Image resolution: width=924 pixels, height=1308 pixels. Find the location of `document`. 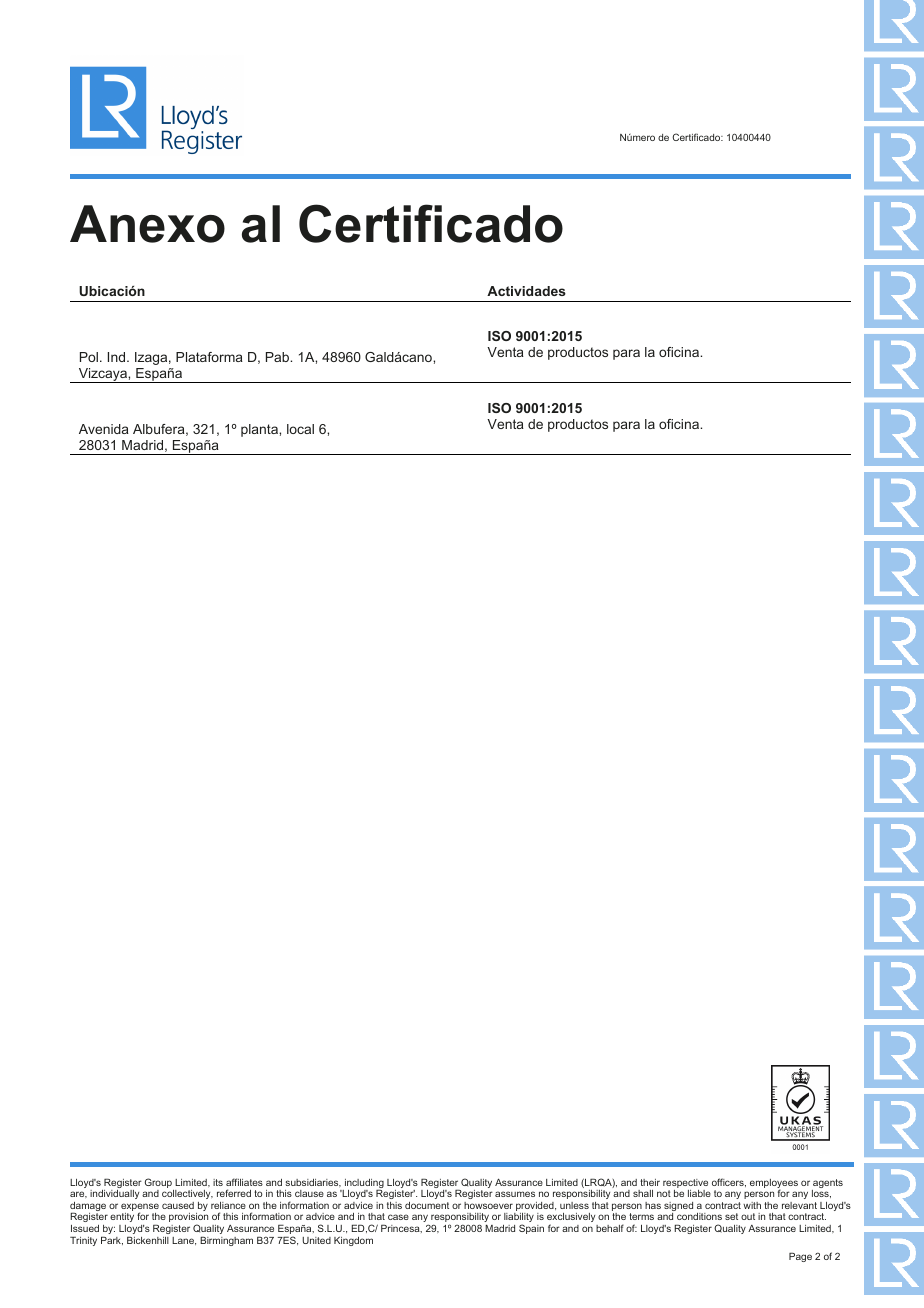

document is located at coordinates (427, 1205).
